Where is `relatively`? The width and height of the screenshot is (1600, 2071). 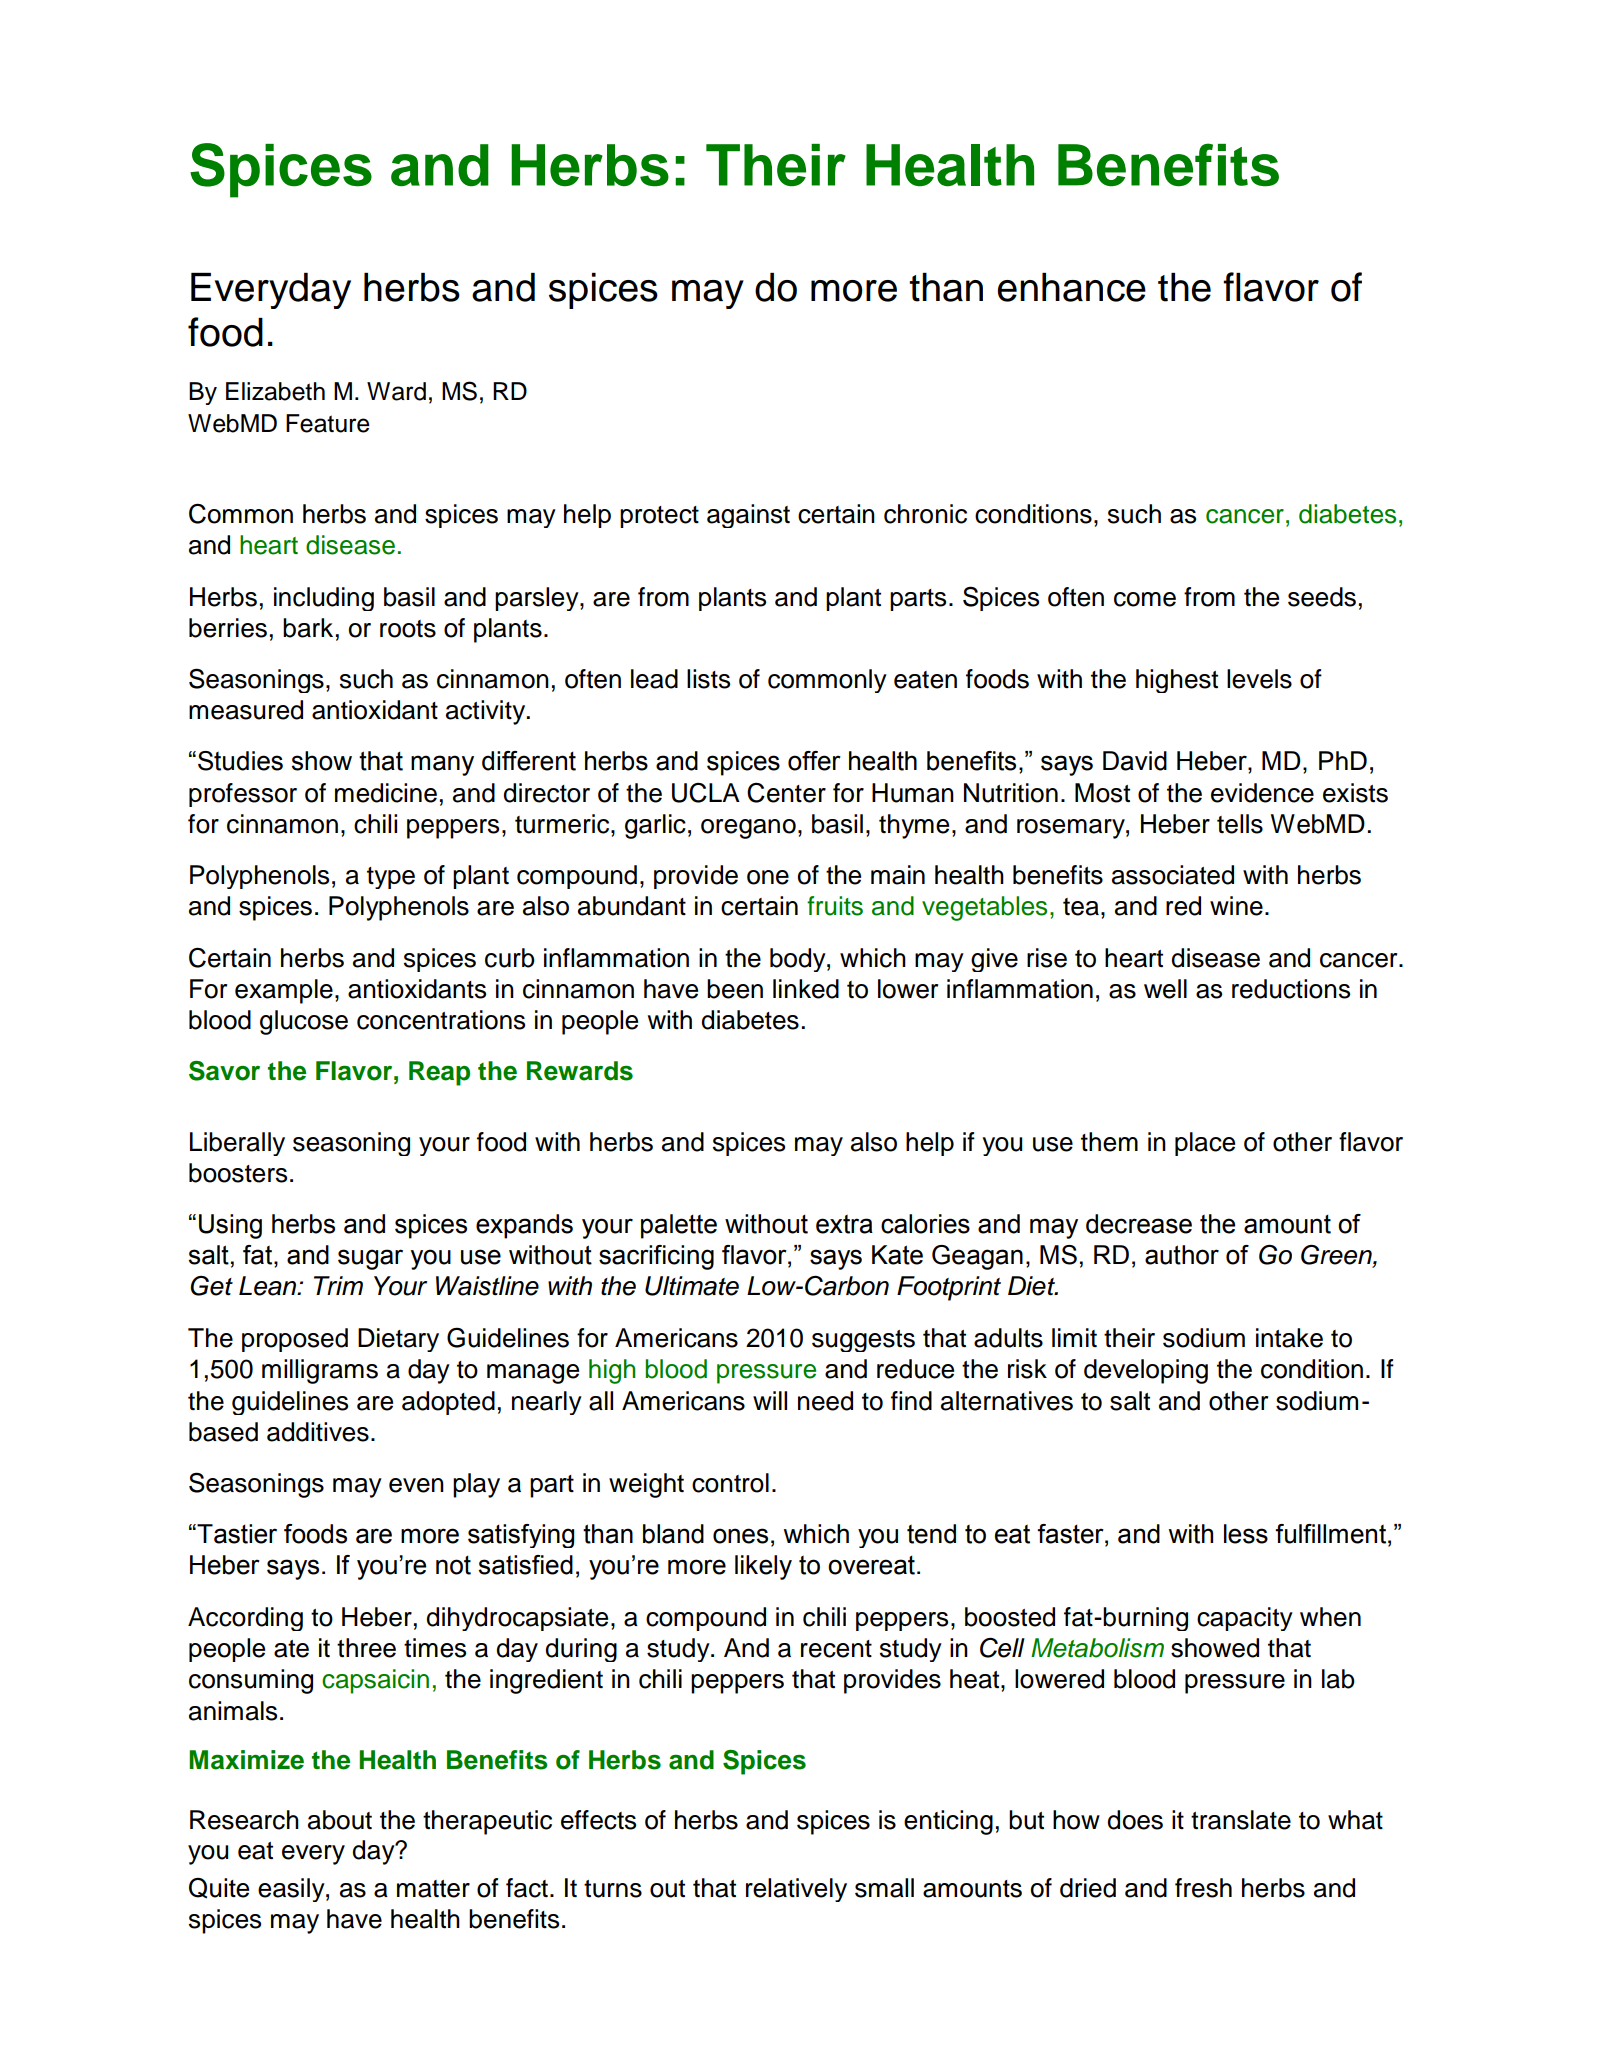 relatively is located at coordinates (796, 1890).
